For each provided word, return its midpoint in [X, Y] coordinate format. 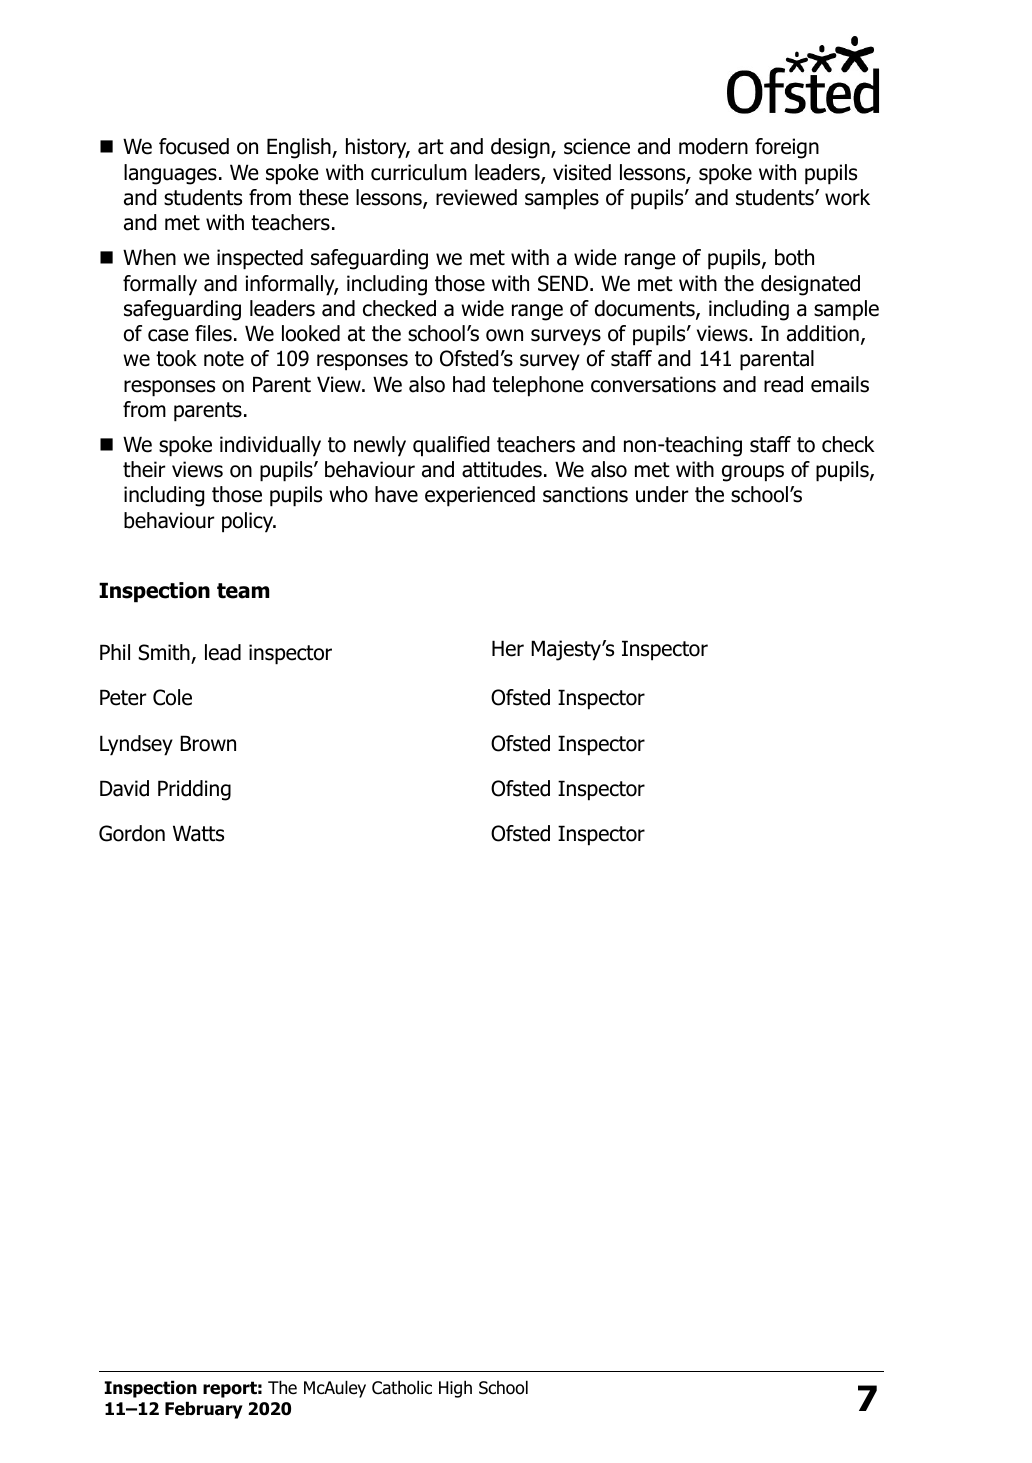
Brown [208, 743]
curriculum [419, 172]
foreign [787, 148]
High [455, 1389]
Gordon [132, 833]
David [124, 788]
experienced [480, 496]
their [144, 469]
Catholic [402, 1387]
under [662, 494]
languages [170, 174]
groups [753, 473]
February [204, 1410]
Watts [198, 833]
